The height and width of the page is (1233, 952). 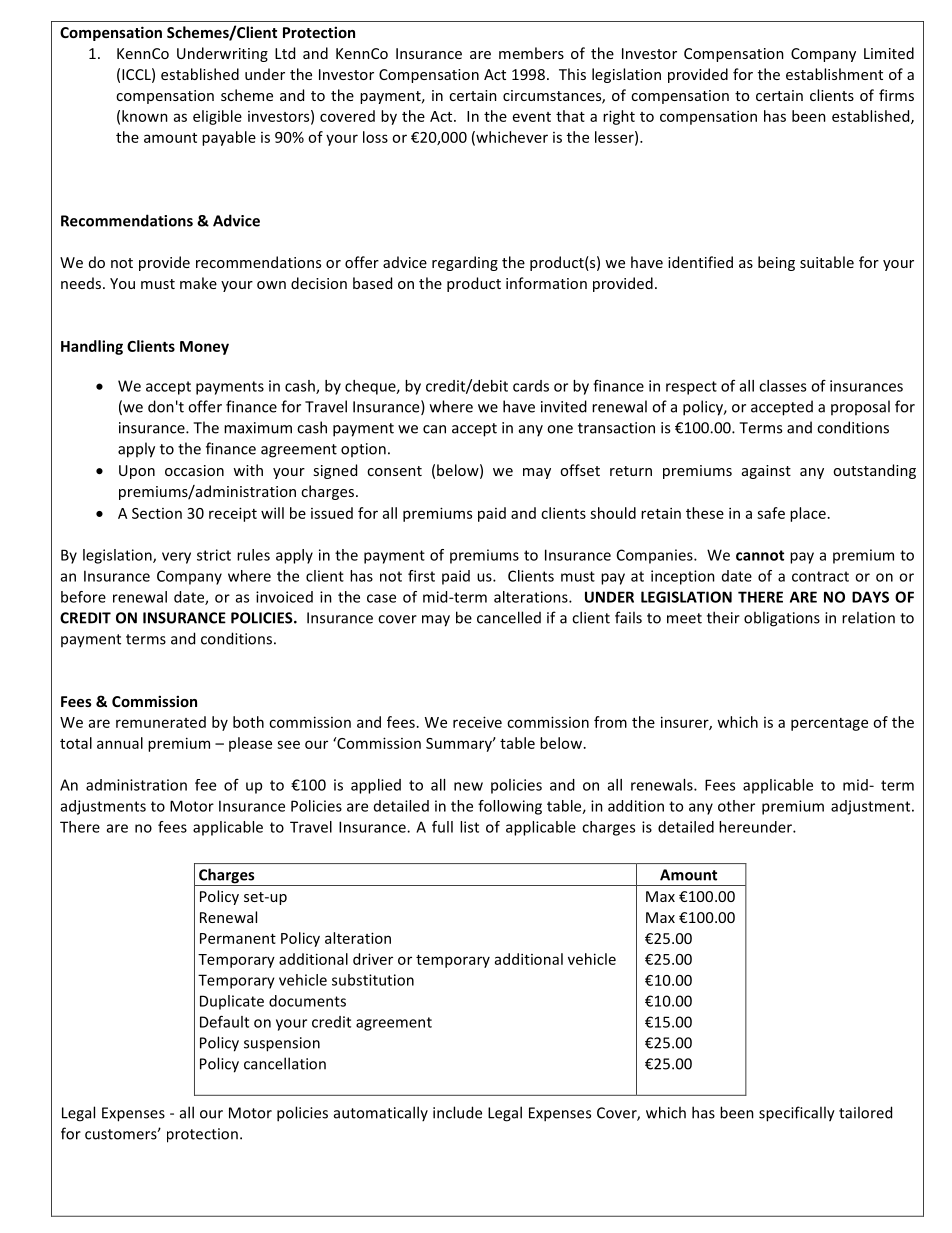 I want to click on known, so click(x=145, y=116).
